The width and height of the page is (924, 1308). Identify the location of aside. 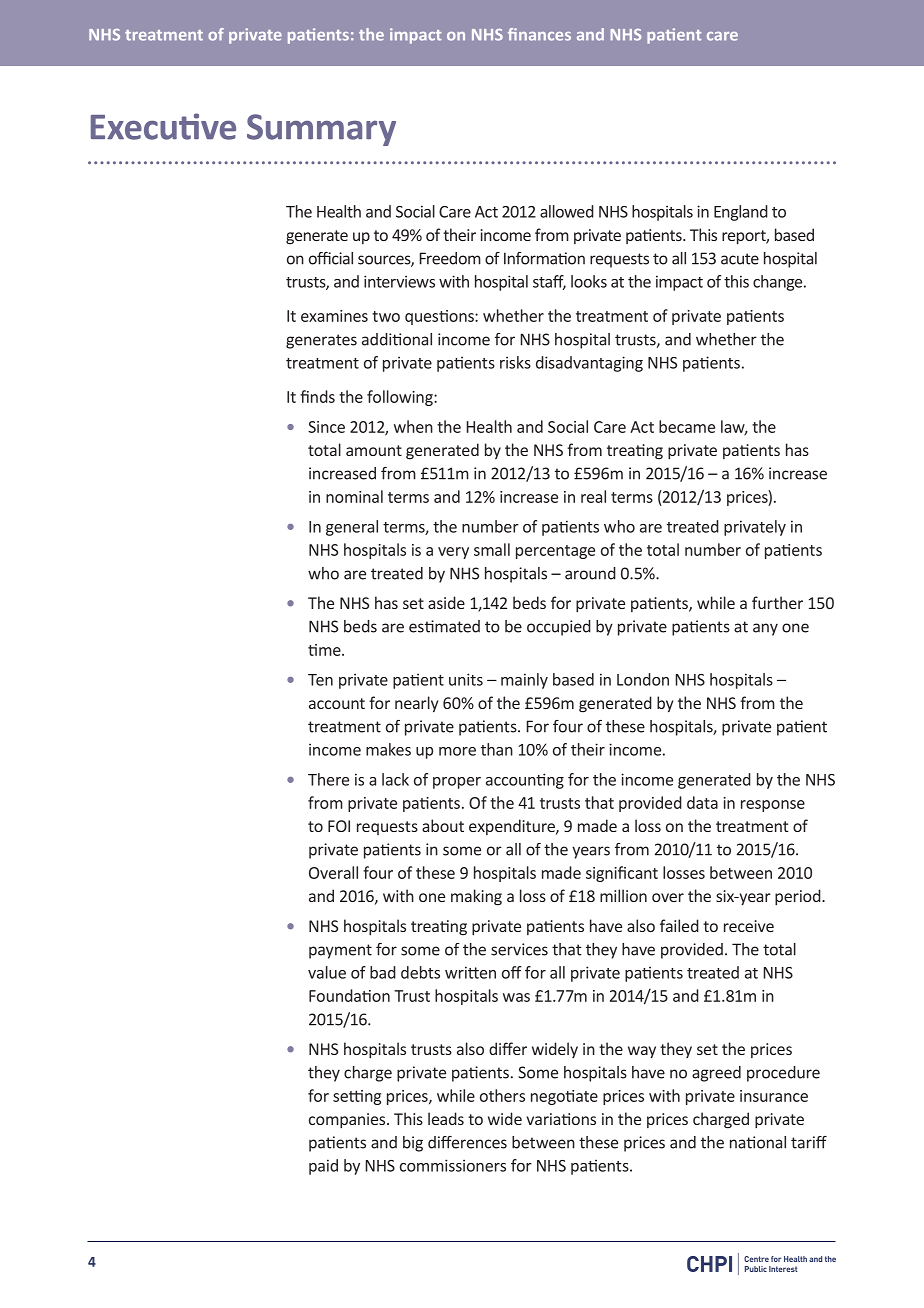
(446, 602).
